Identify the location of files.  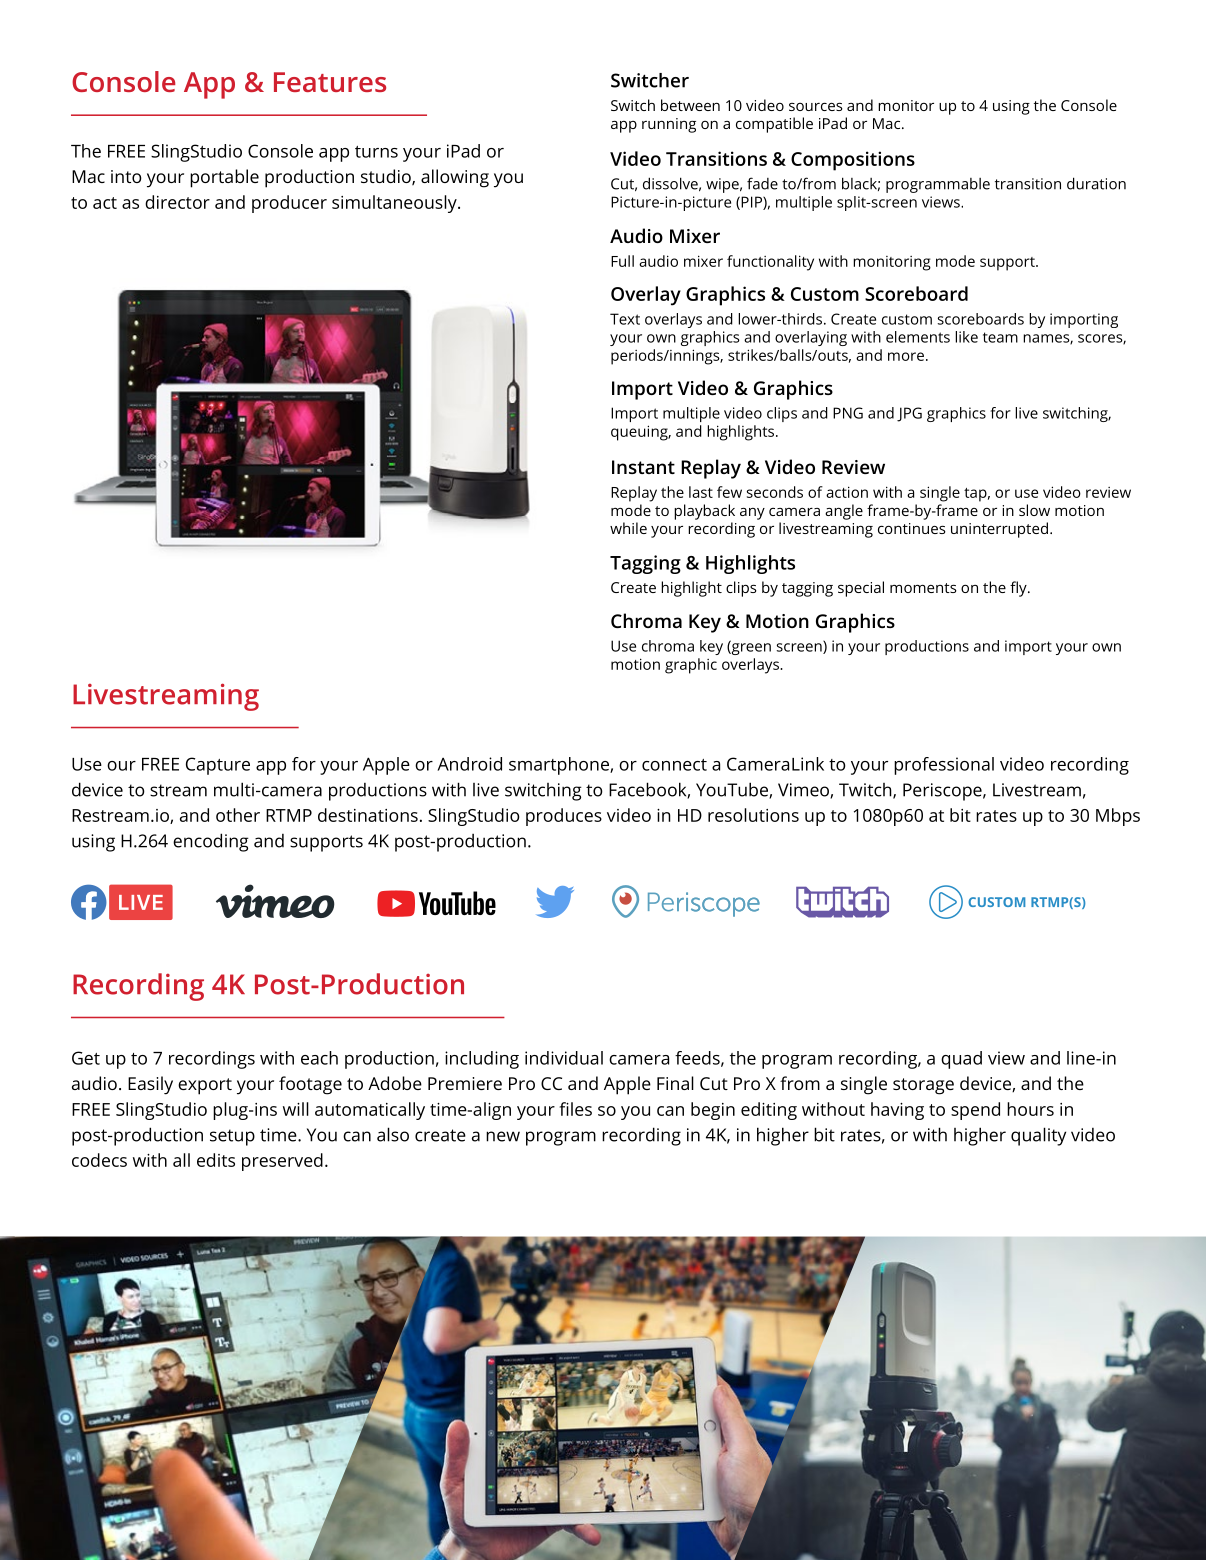
(576, 1109).
